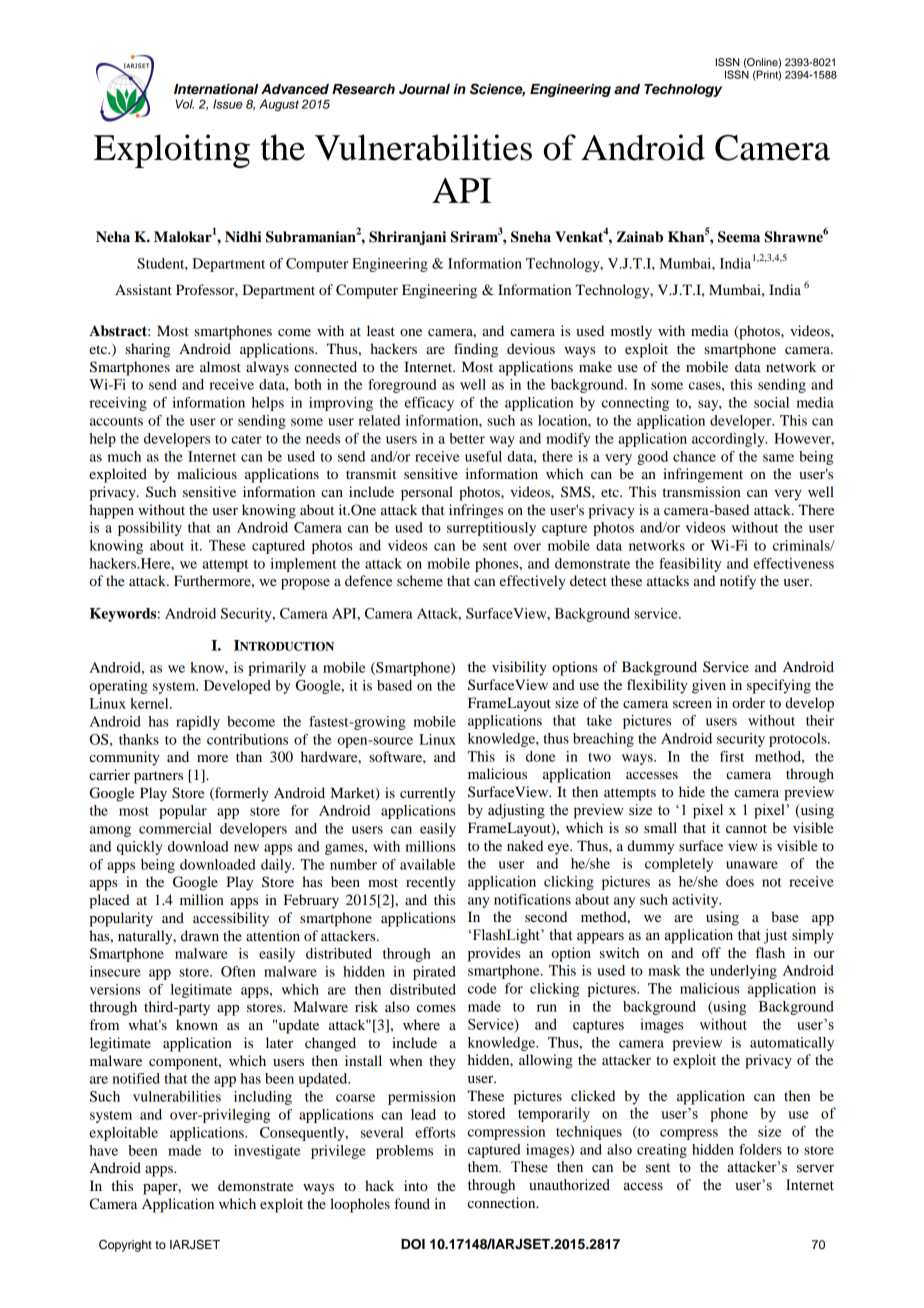 Image resolution: width=924 pixels, height=1308 pixels. What do you see at coordinates (150, 703) in the document?
I see `kernel` at bounding box center [150, 703].
